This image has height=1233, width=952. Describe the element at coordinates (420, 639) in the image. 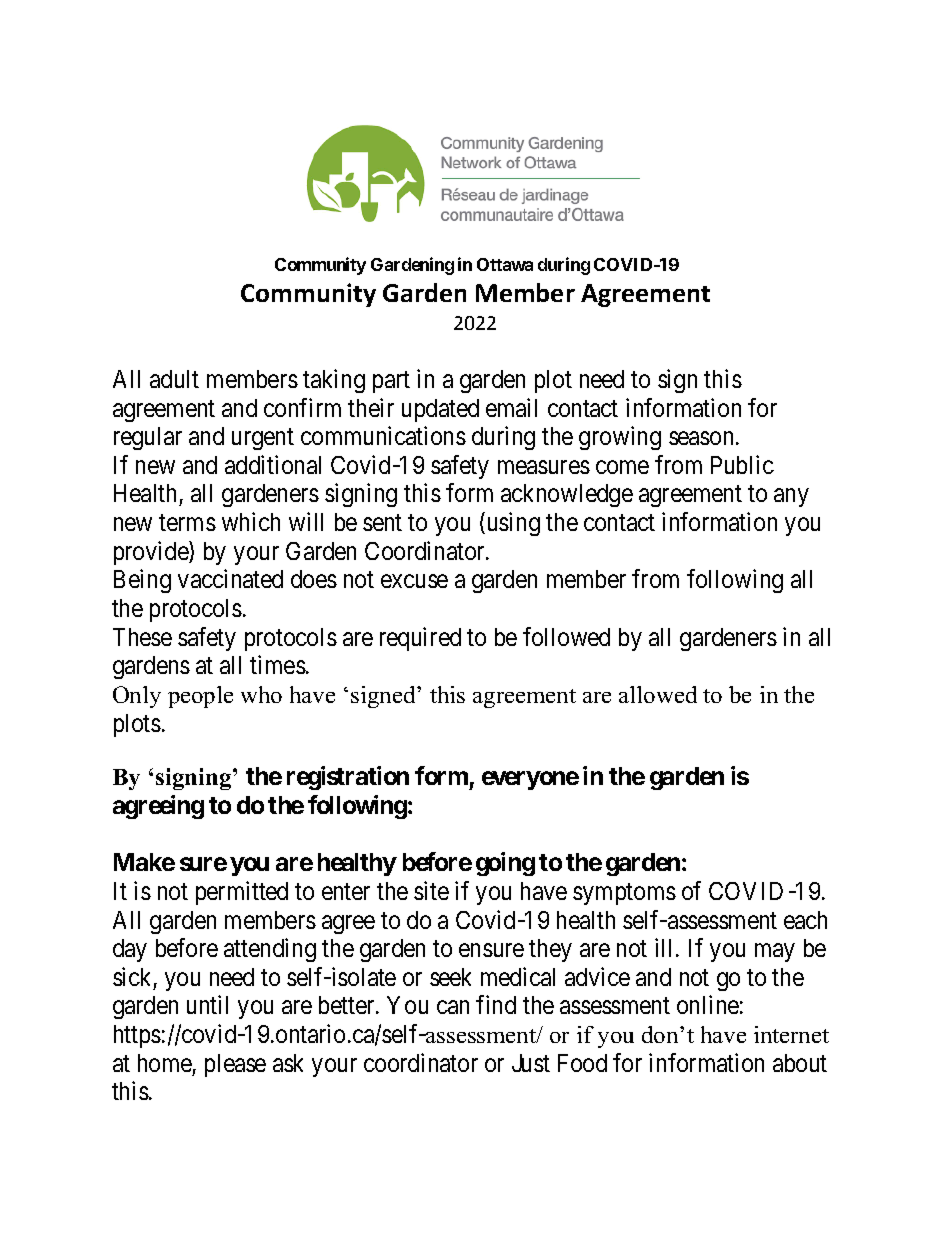

I see `required` at that location.
